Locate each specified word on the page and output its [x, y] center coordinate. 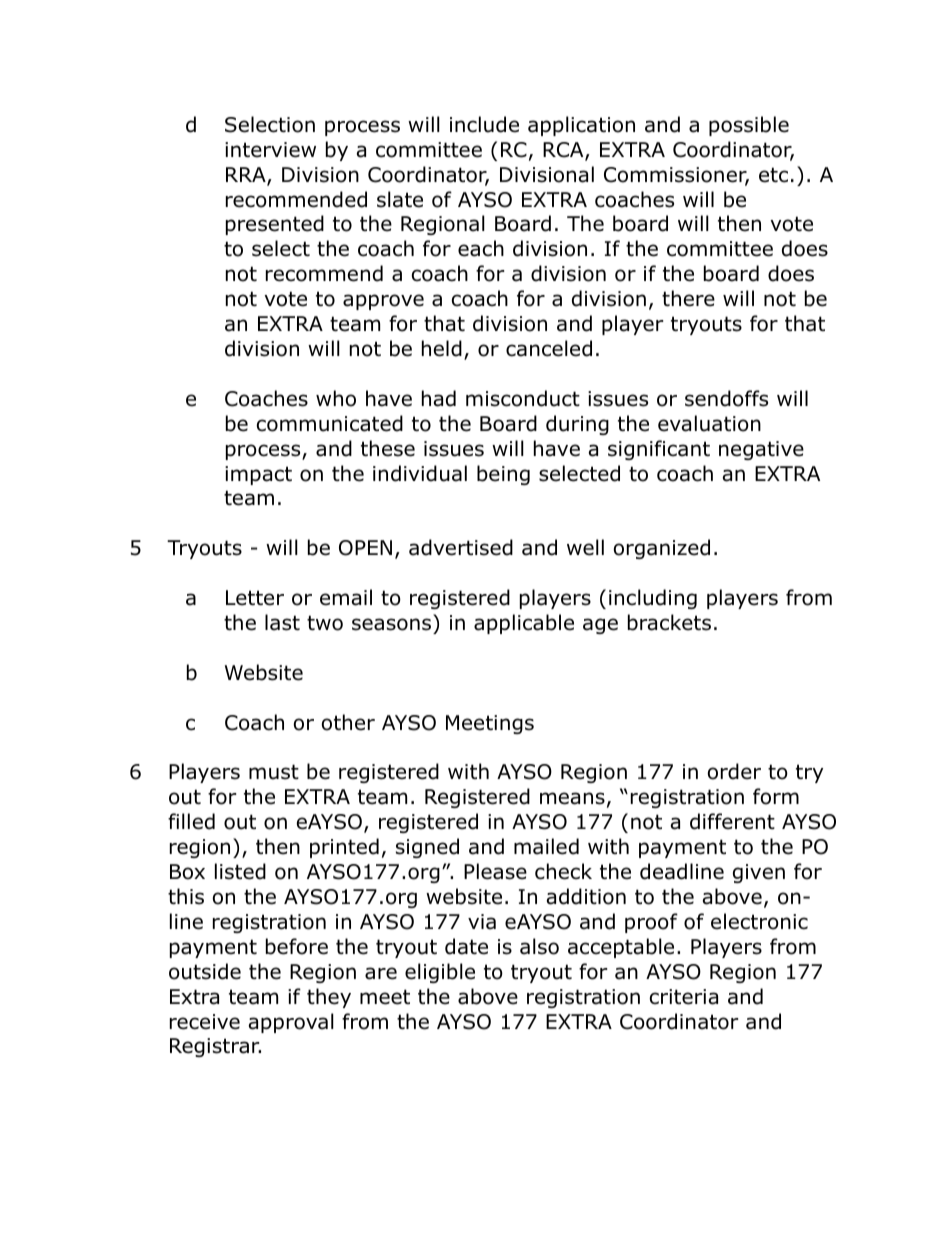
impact [258, 475]
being [503, 475]
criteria [684, 997]
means [572, 798]
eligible [440, 973]
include [484, 124]
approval [291, 1023]
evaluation [709, 423]
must [274, 772]
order [734, 771]
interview [270, 150]
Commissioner [676, 176]
